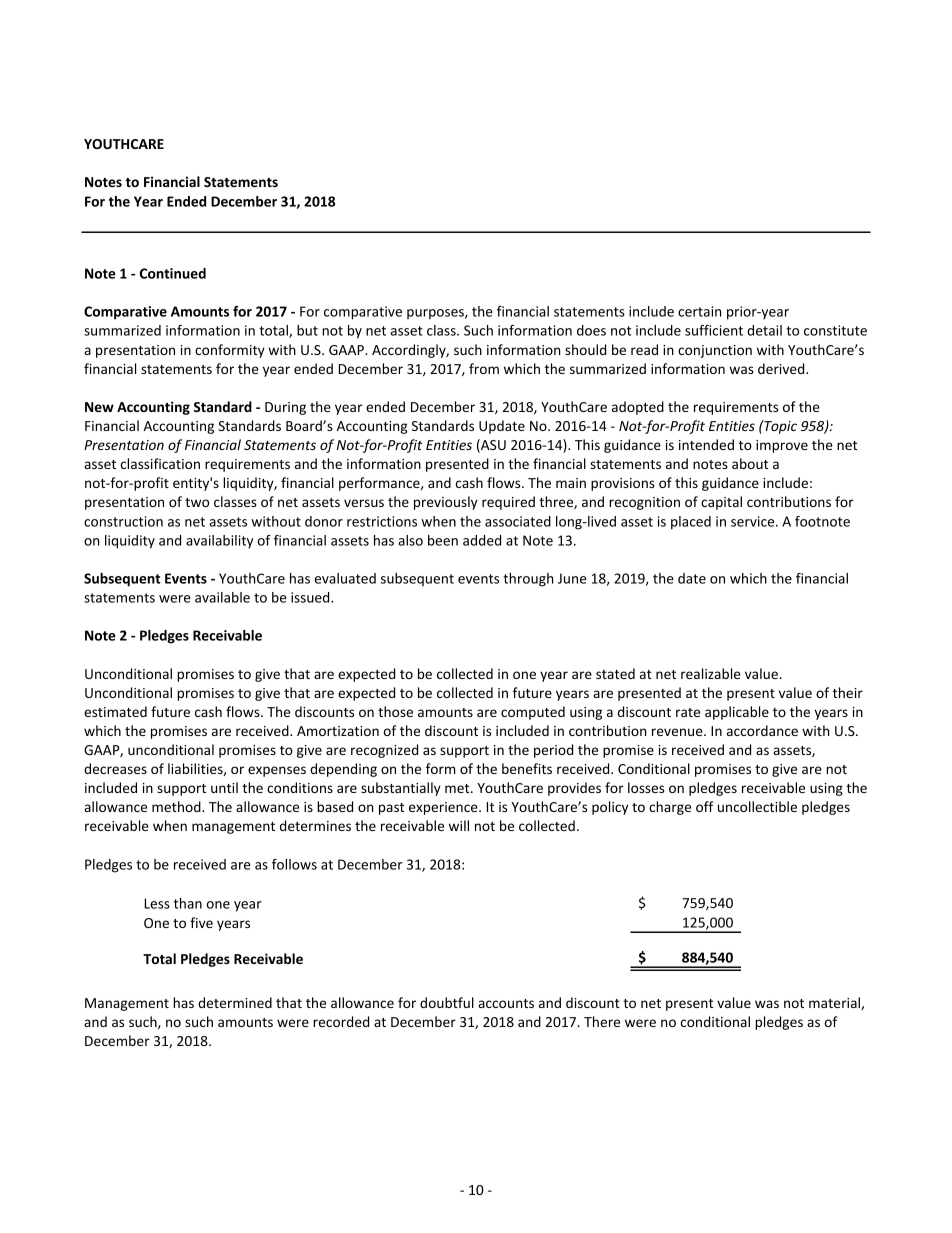  I want to click on Continued, so click(173, 273).
